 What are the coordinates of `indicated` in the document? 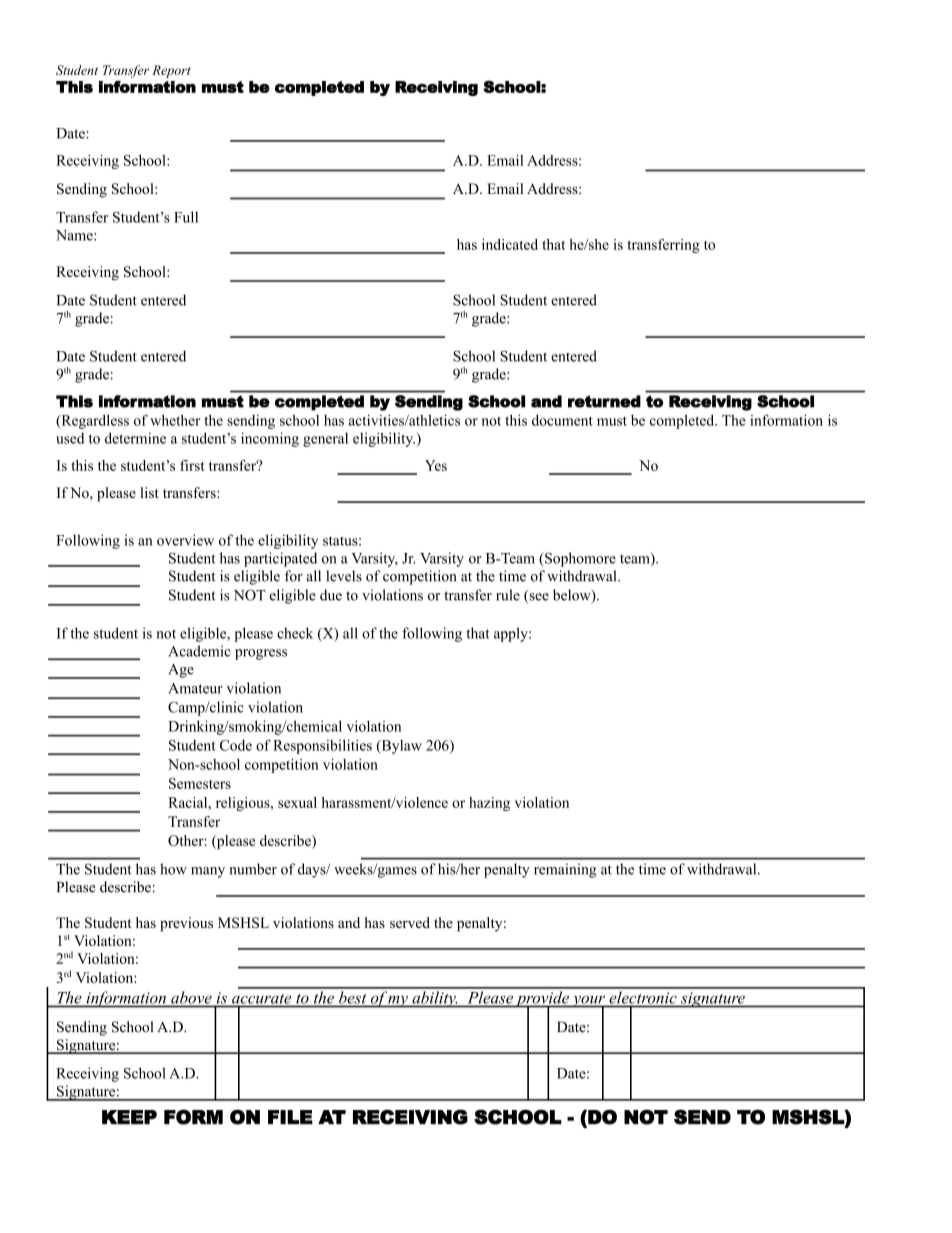 It's located at (510, 244).
